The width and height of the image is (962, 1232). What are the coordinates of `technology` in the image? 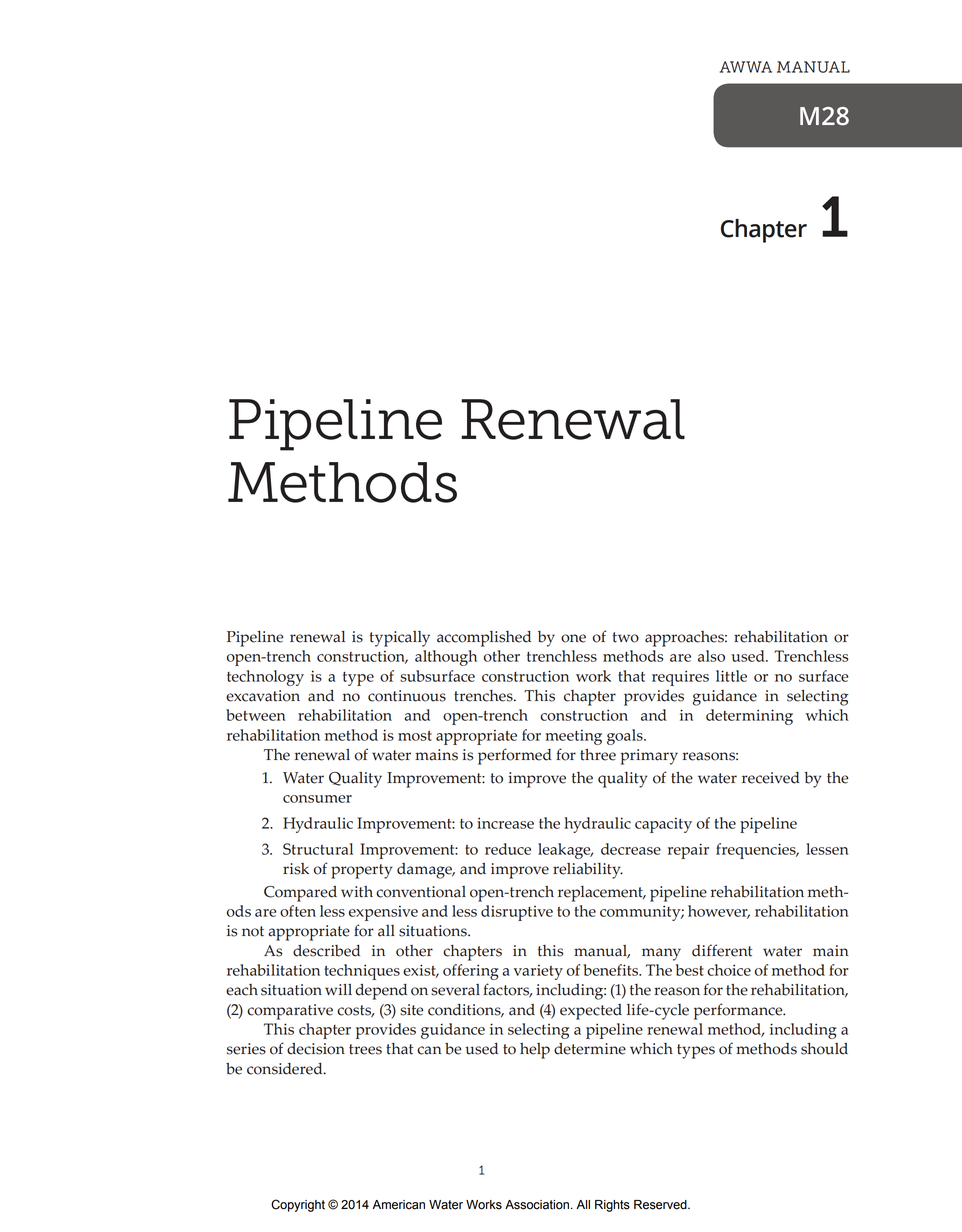 It's located at (265, 678).
